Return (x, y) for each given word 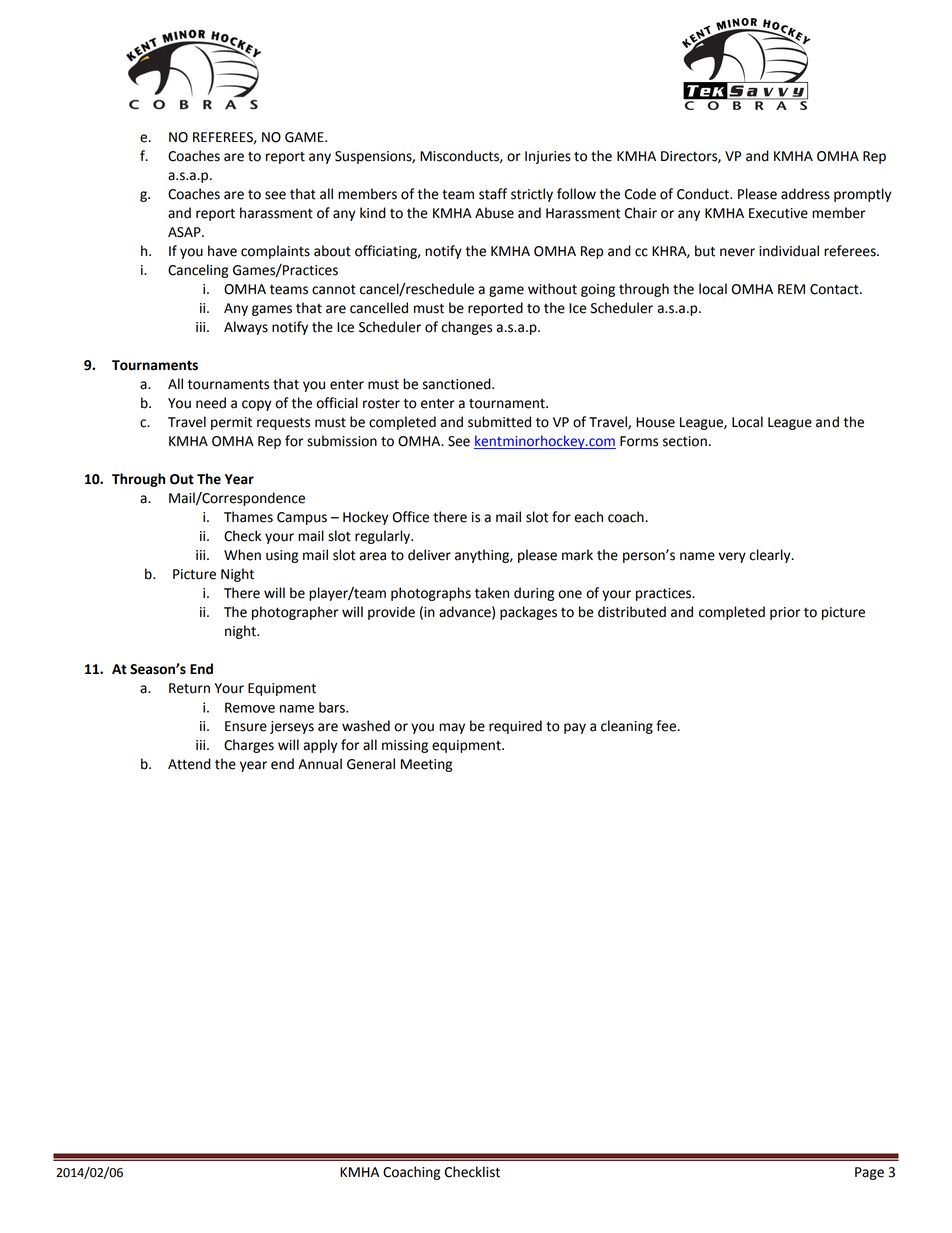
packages (528, 613)
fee (666, 726)
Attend (189, 764)
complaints (275, 252)
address (805, 194)
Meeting (426, 765)
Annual (320, 764)
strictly (532, 195)
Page (869, 1173)
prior (785, 613)
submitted (499, 422)
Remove (250, 707)
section (685, 441)
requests (283, 423)
